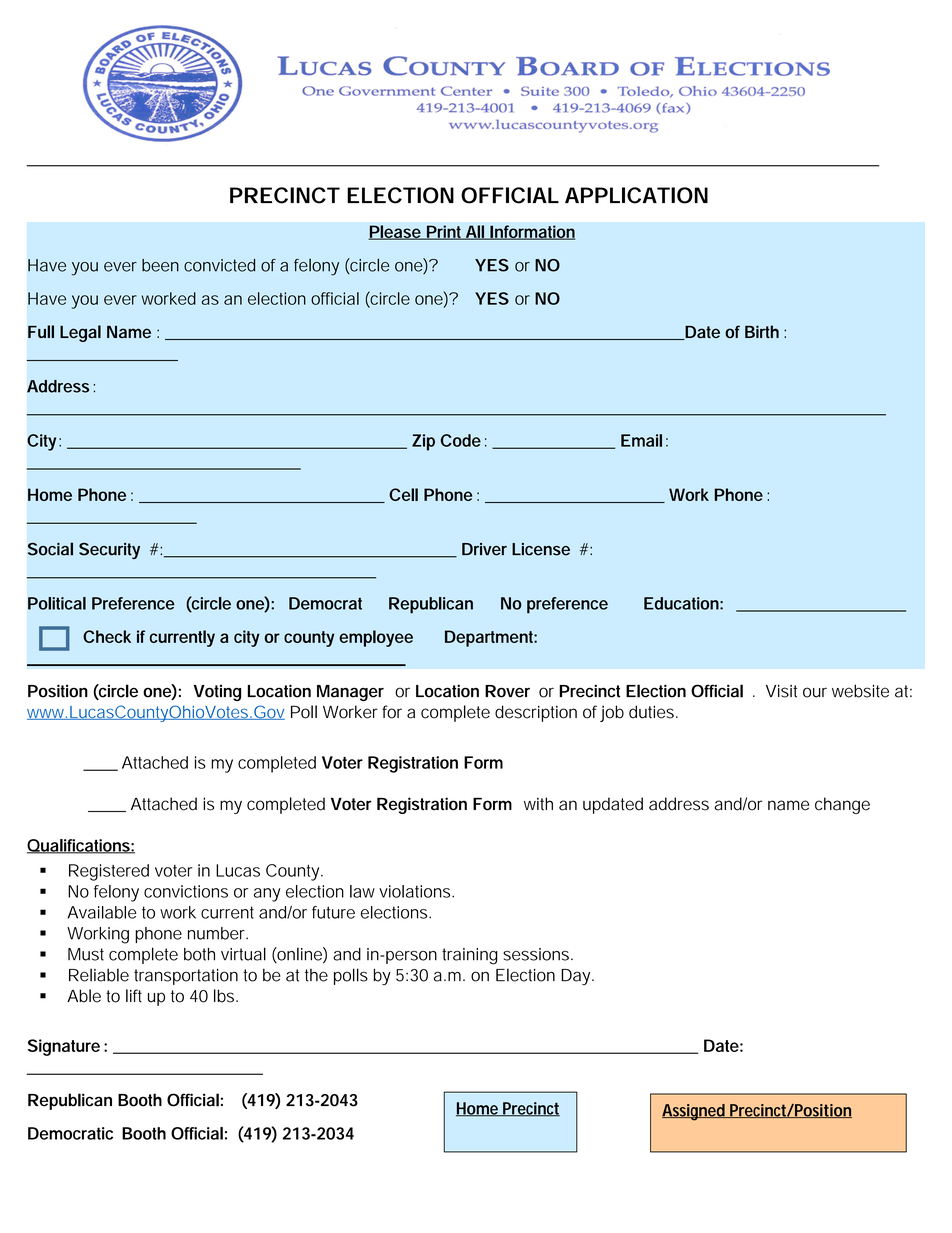 The image size is (952, 1233). What do you see at coordinates (107, 636) in the screenshot?
I see `Check` at bounding box center [107, 636].
